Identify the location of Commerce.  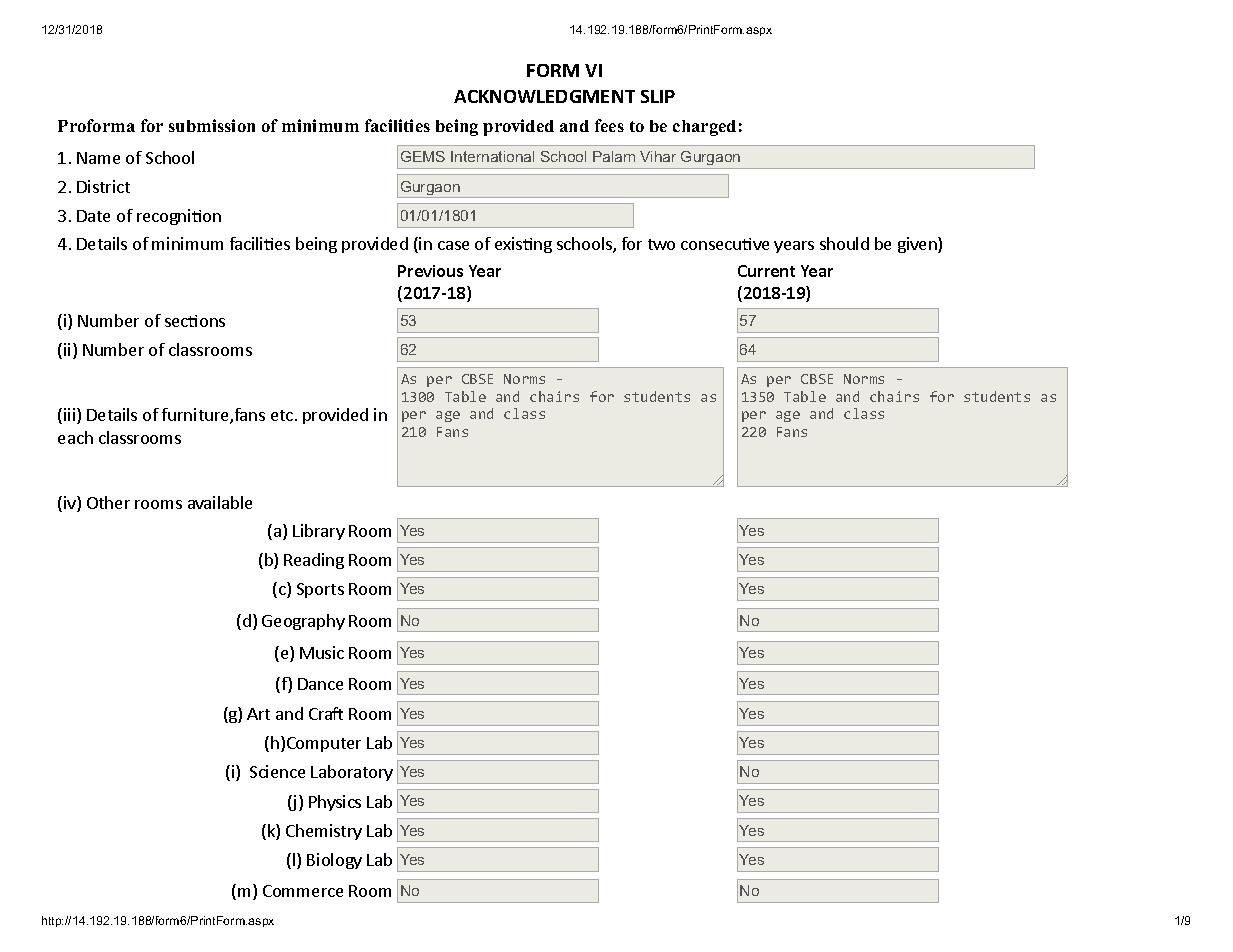
(303, 891).
